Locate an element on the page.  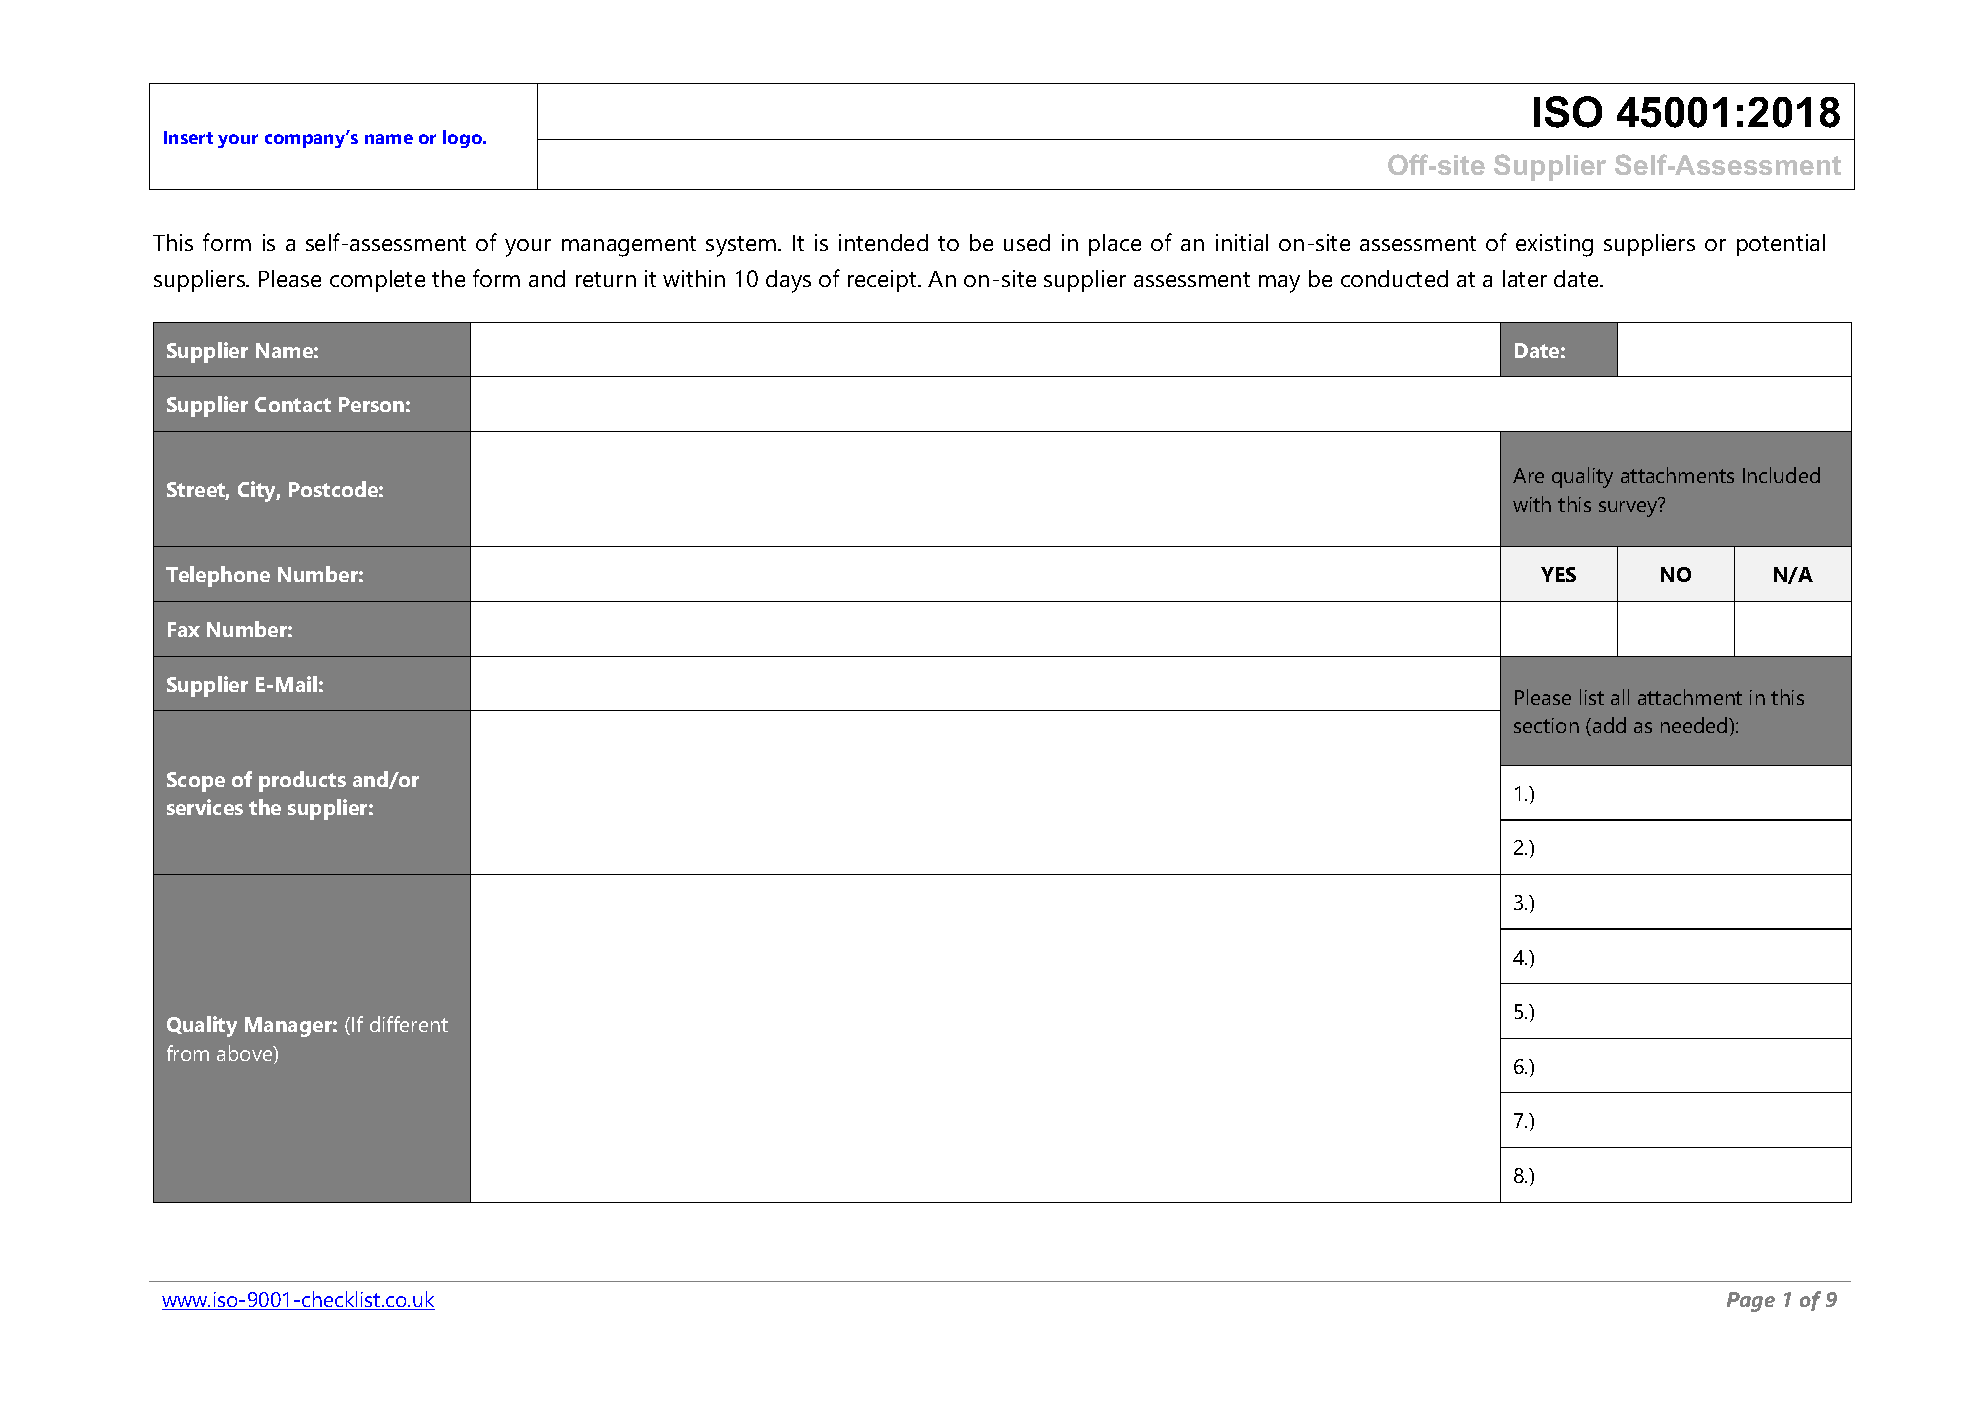
different is located at coordinates (409, 1024).
